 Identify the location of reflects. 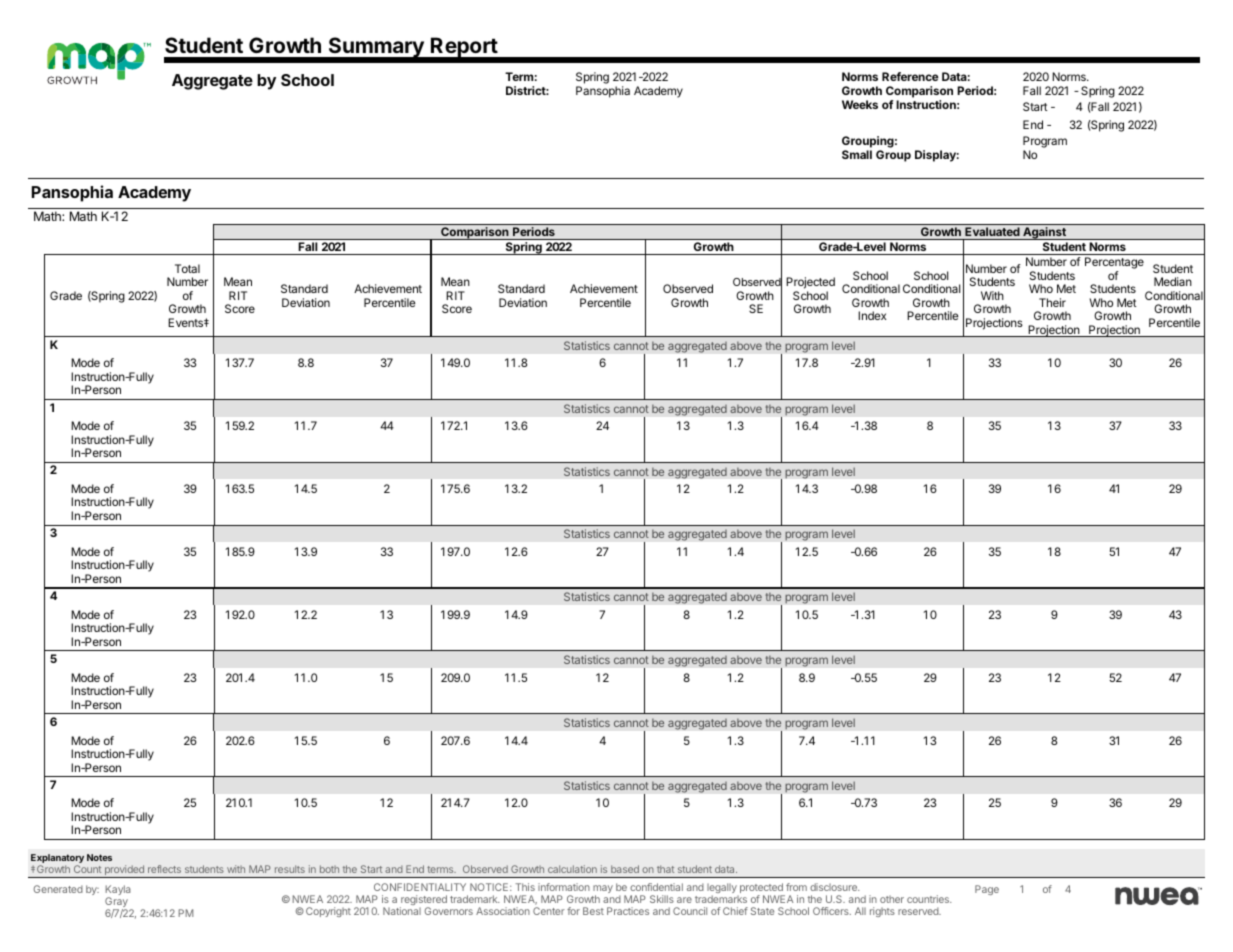
(164, 869).
